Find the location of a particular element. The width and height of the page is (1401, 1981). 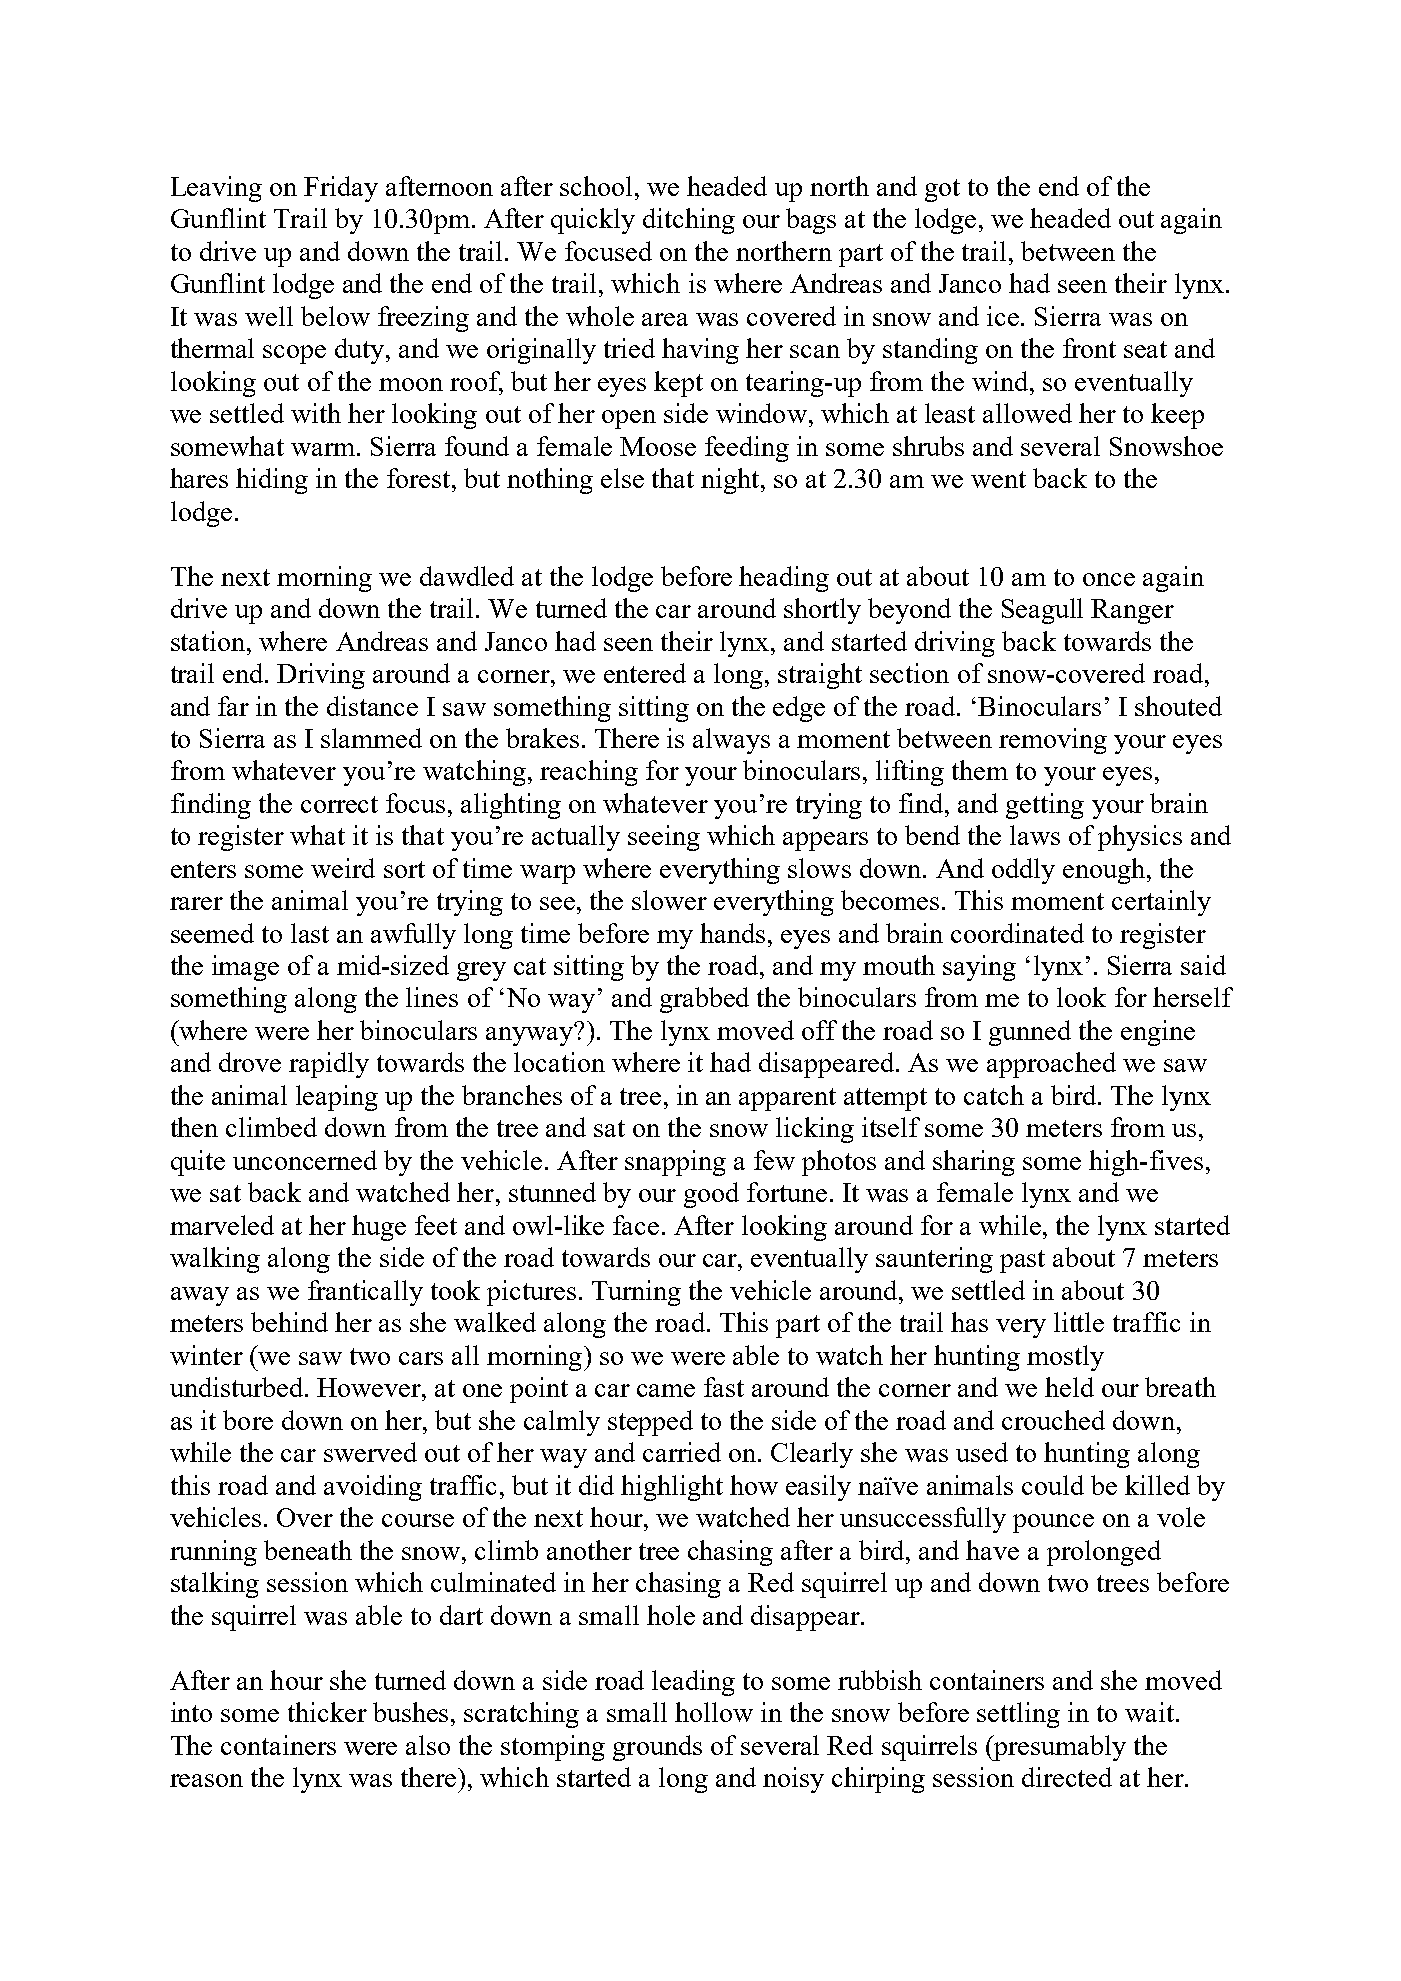

thicker is located at coordinates (327, 1712).
